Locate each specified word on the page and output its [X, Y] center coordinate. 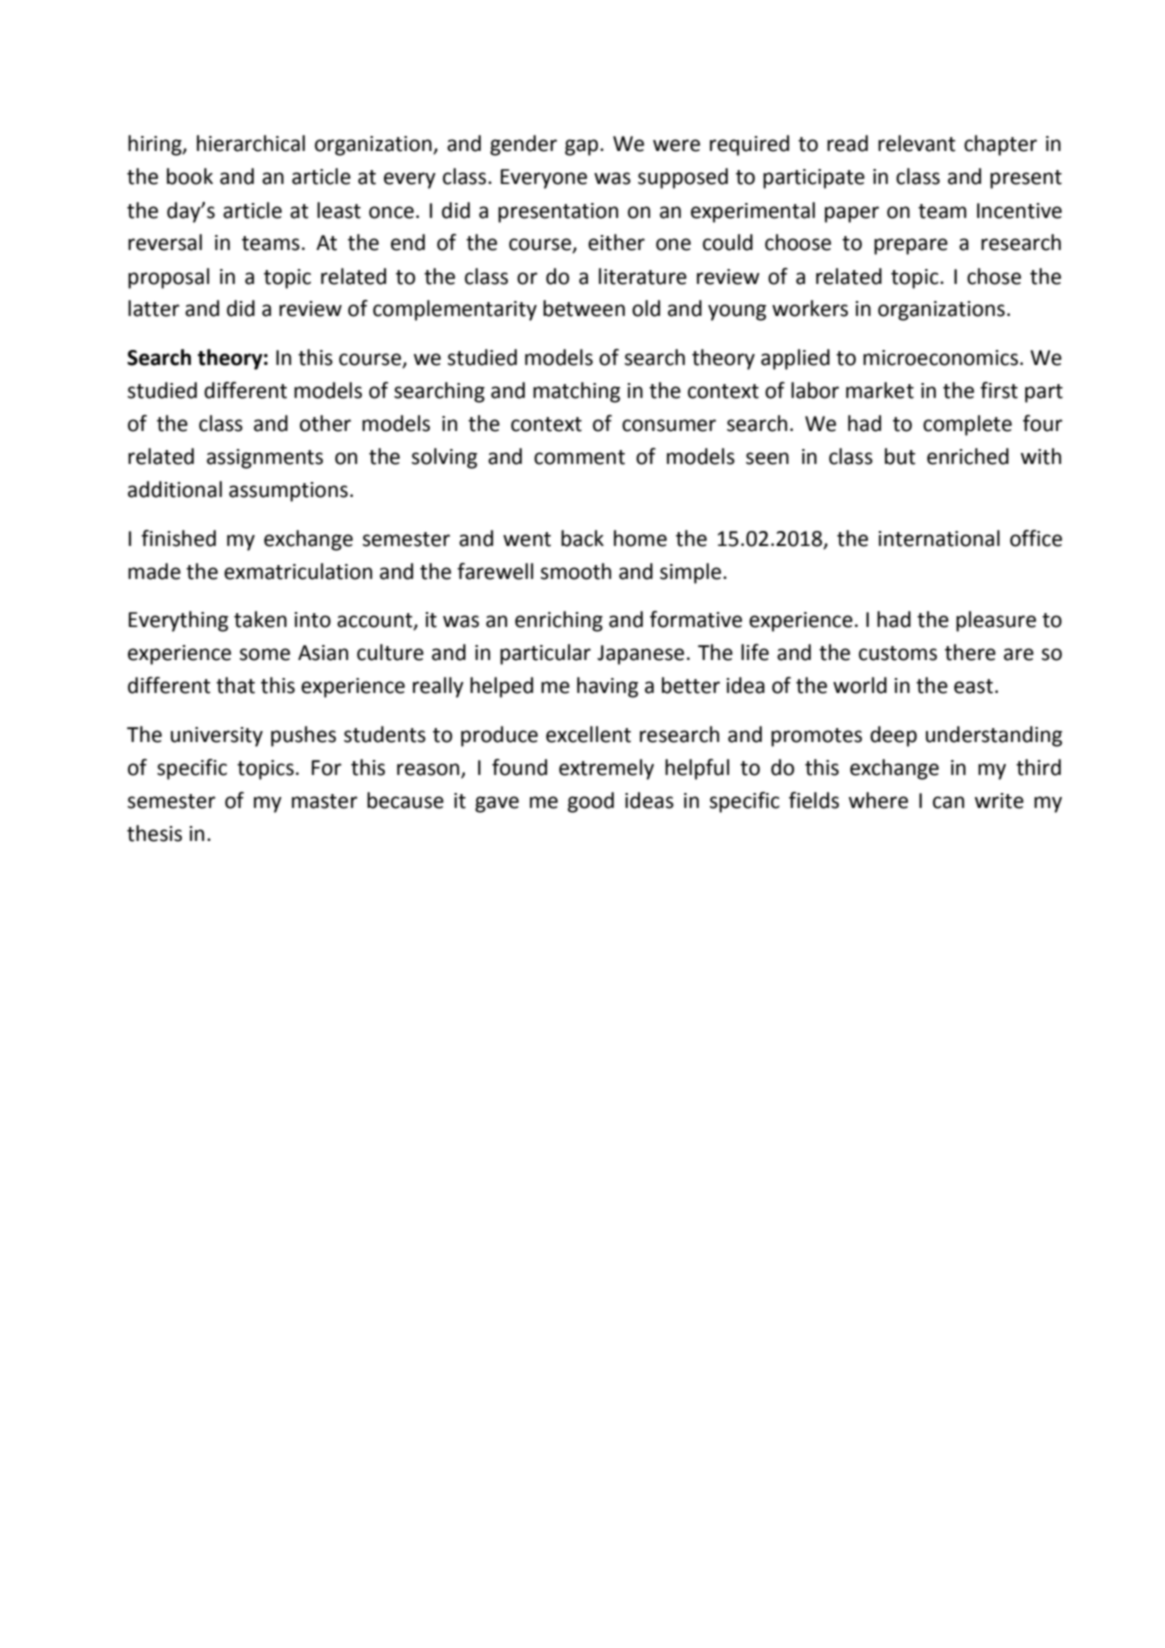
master [325, 801]
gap [583, 147]
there [970, 652]
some [265, 654]
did [241, 308]
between [584, 308]
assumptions [288, 492]
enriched [968, 456]
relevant [917, 143]
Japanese [640, 655]
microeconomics [940, 358]
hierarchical [251, 143]
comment [579, 457]
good [591, 802]
